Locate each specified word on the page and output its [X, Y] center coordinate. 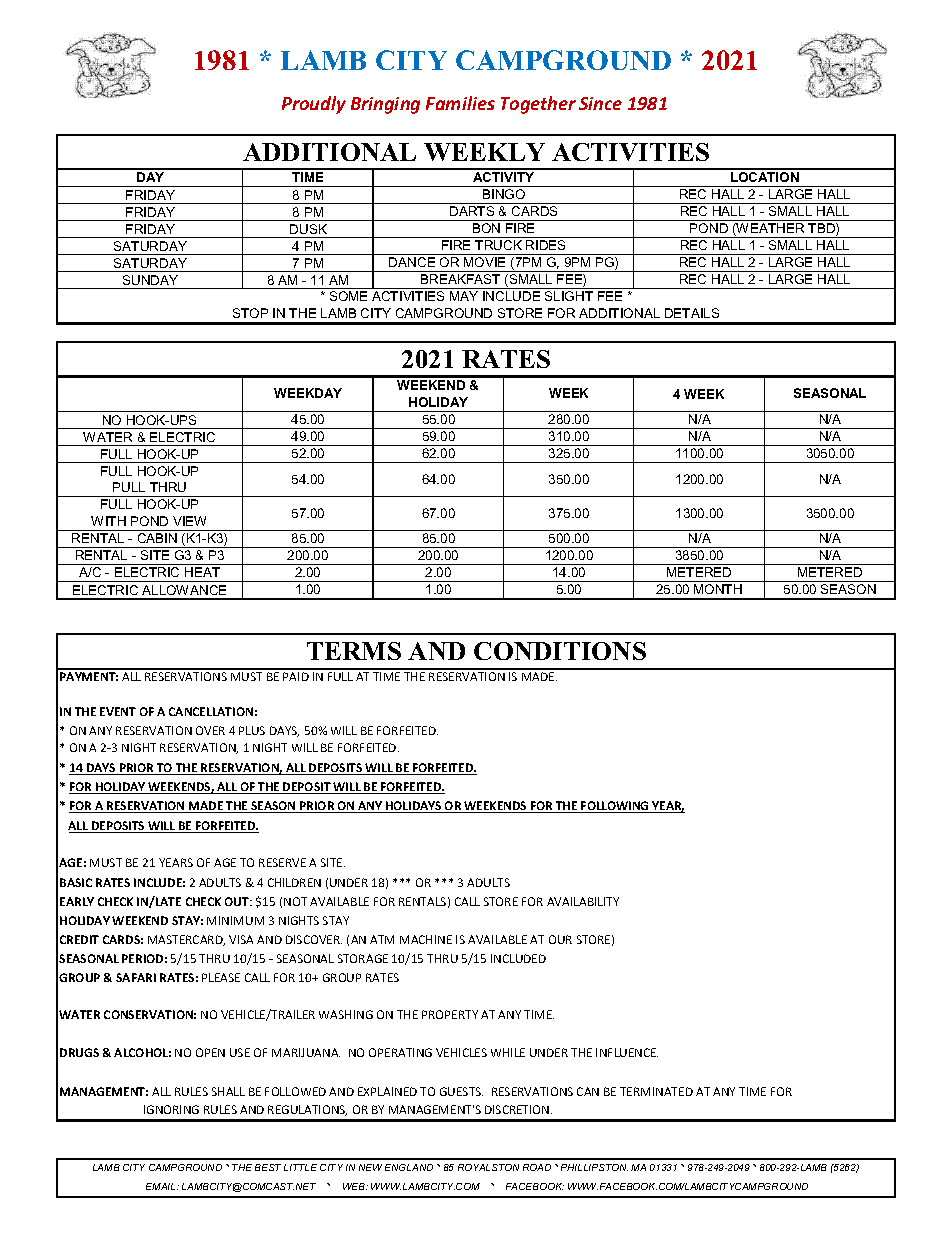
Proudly [314, 105]
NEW [370, 1167]
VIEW [189, 521]
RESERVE [282, 862]
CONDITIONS [560, 651]
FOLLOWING [615, 807]
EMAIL [162, 1186]
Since [600, 103]
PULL [129, 487]
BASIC [76, 882]
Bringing [385, 105]
